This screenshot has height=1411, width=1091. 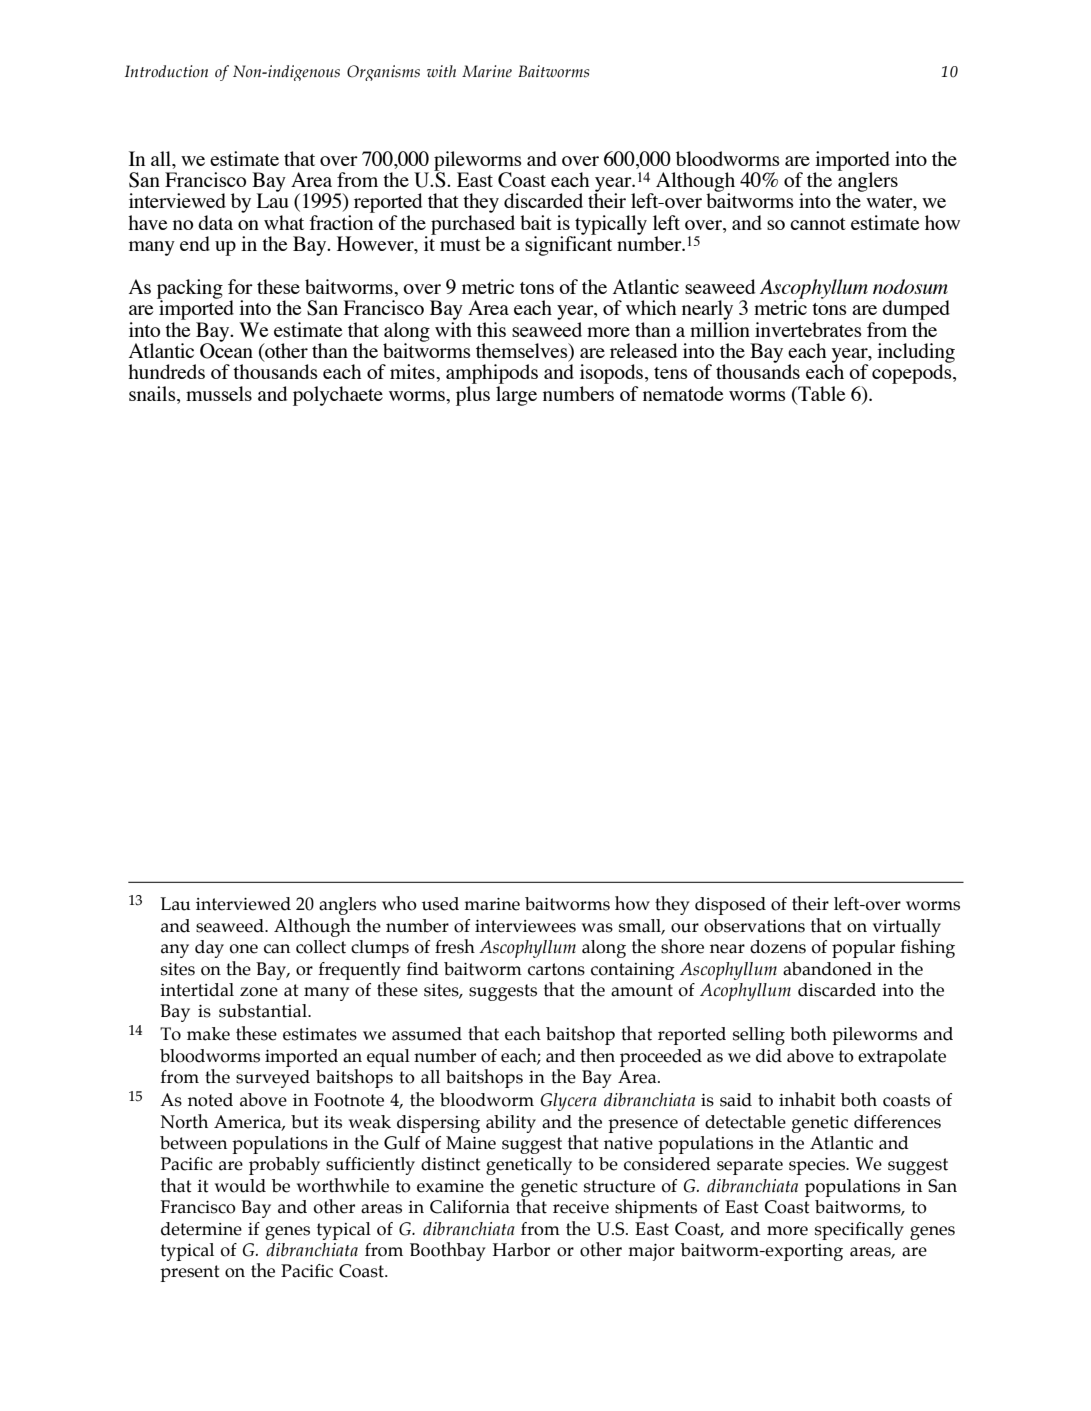 I want to click on Introduction, so click(x=166, y=71).
